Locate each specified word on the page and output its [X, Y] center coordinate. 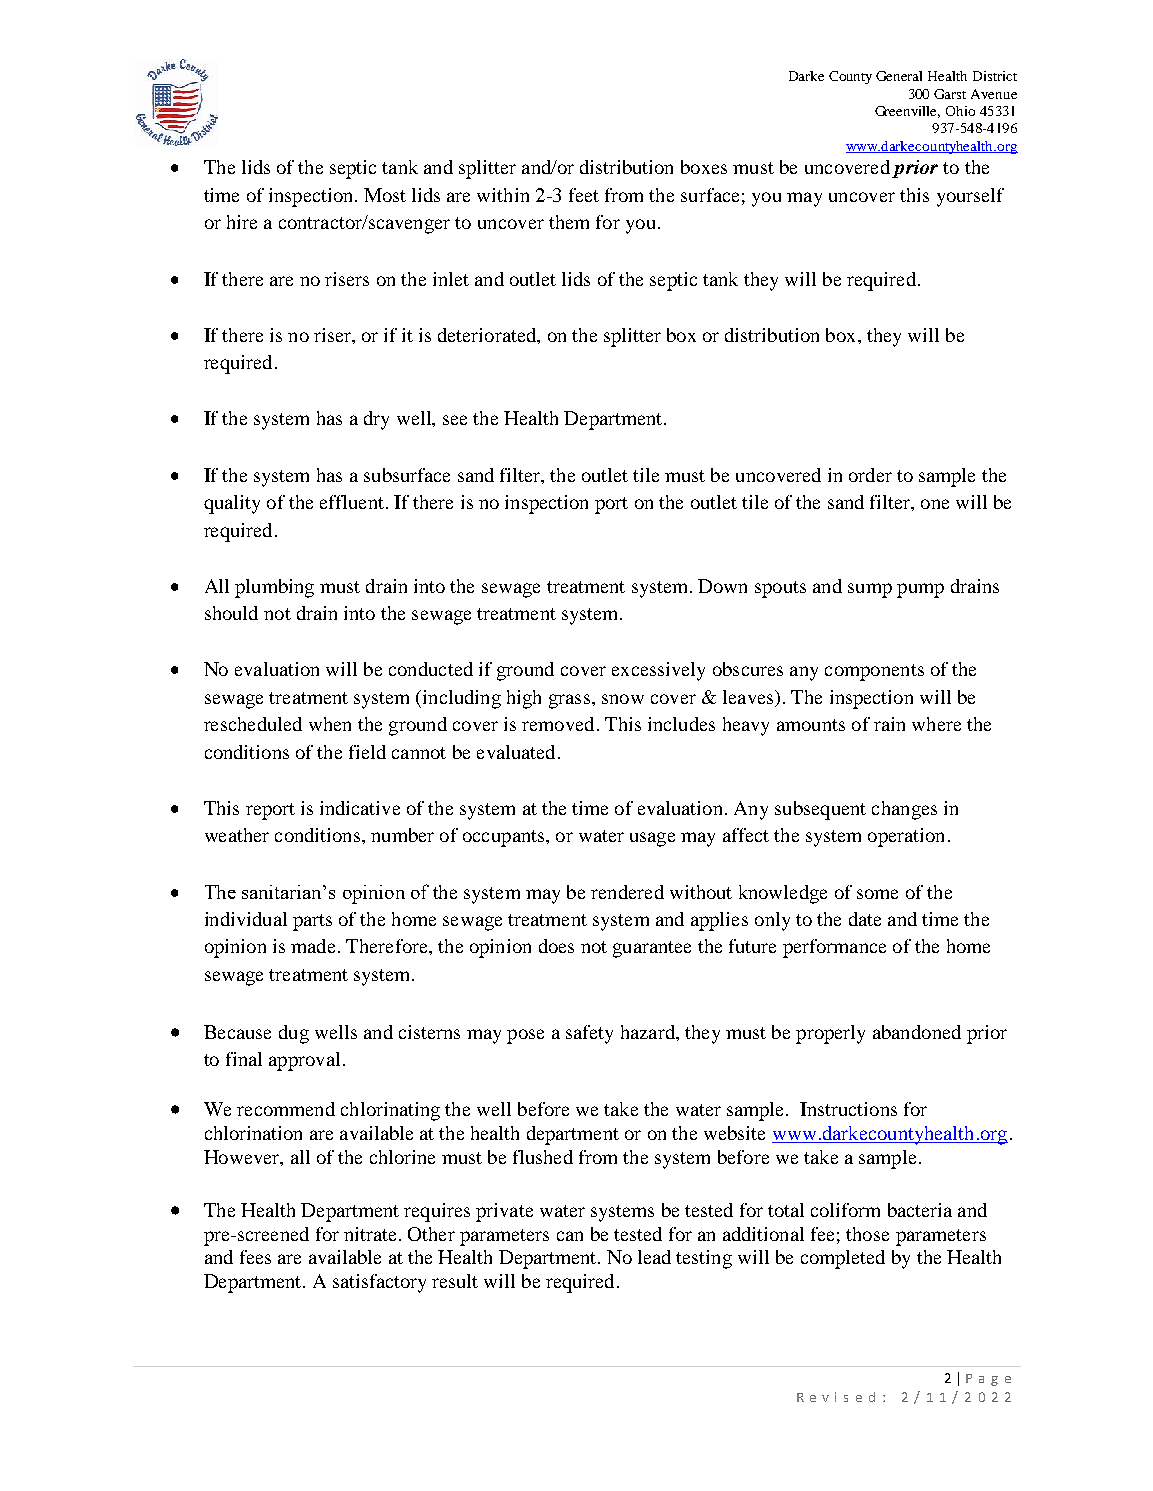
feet [584, 195]
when [330, 724]
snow [623, 699]
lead [654, 1257]
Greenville [907, 112]
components [874, 672]
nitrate [370, 1234]
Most [385, 195]
